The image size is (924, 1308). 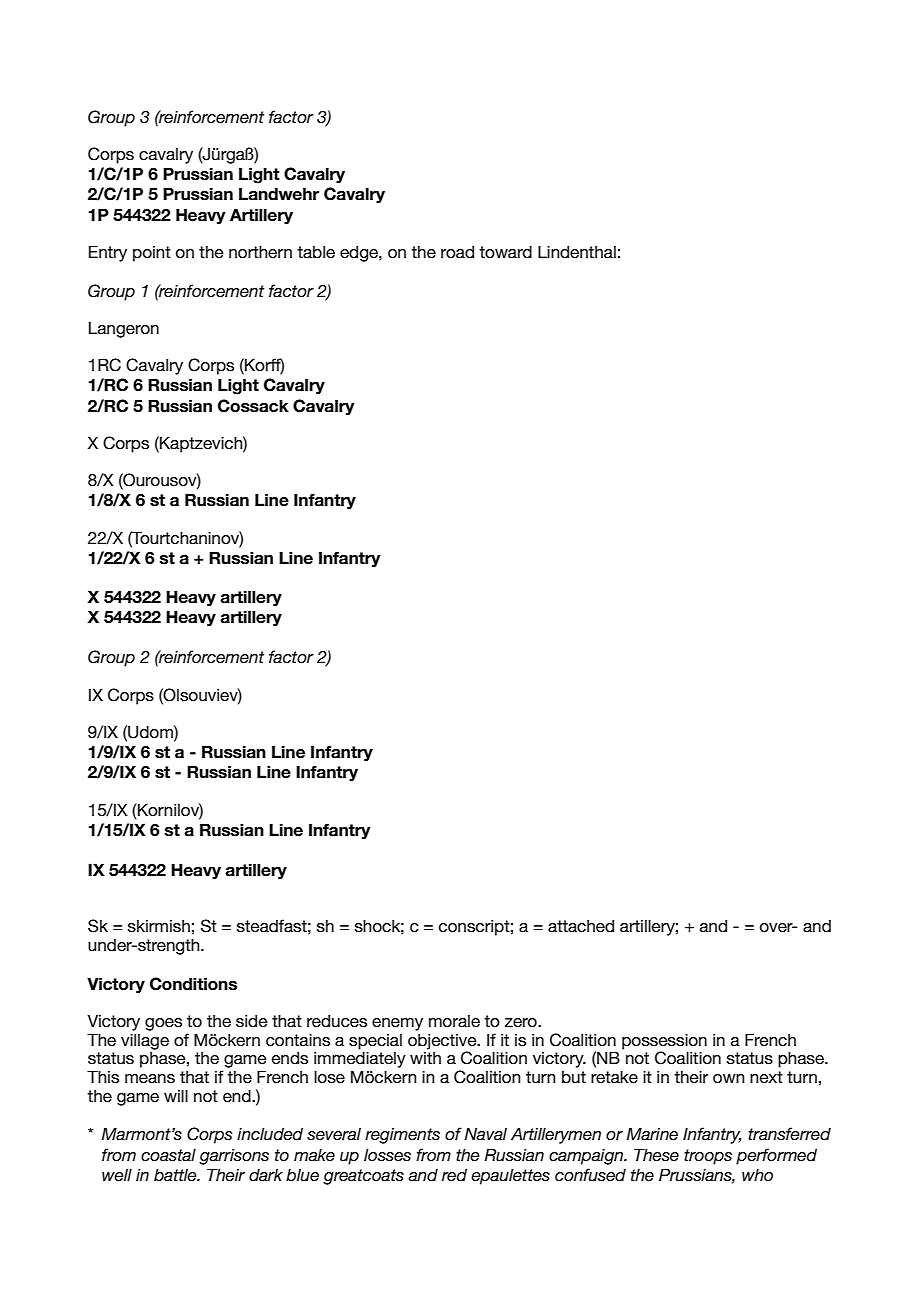 What do you see at coordinates (108, 253) in the document?
I see `Entry` at bounding box center [108, 253].
